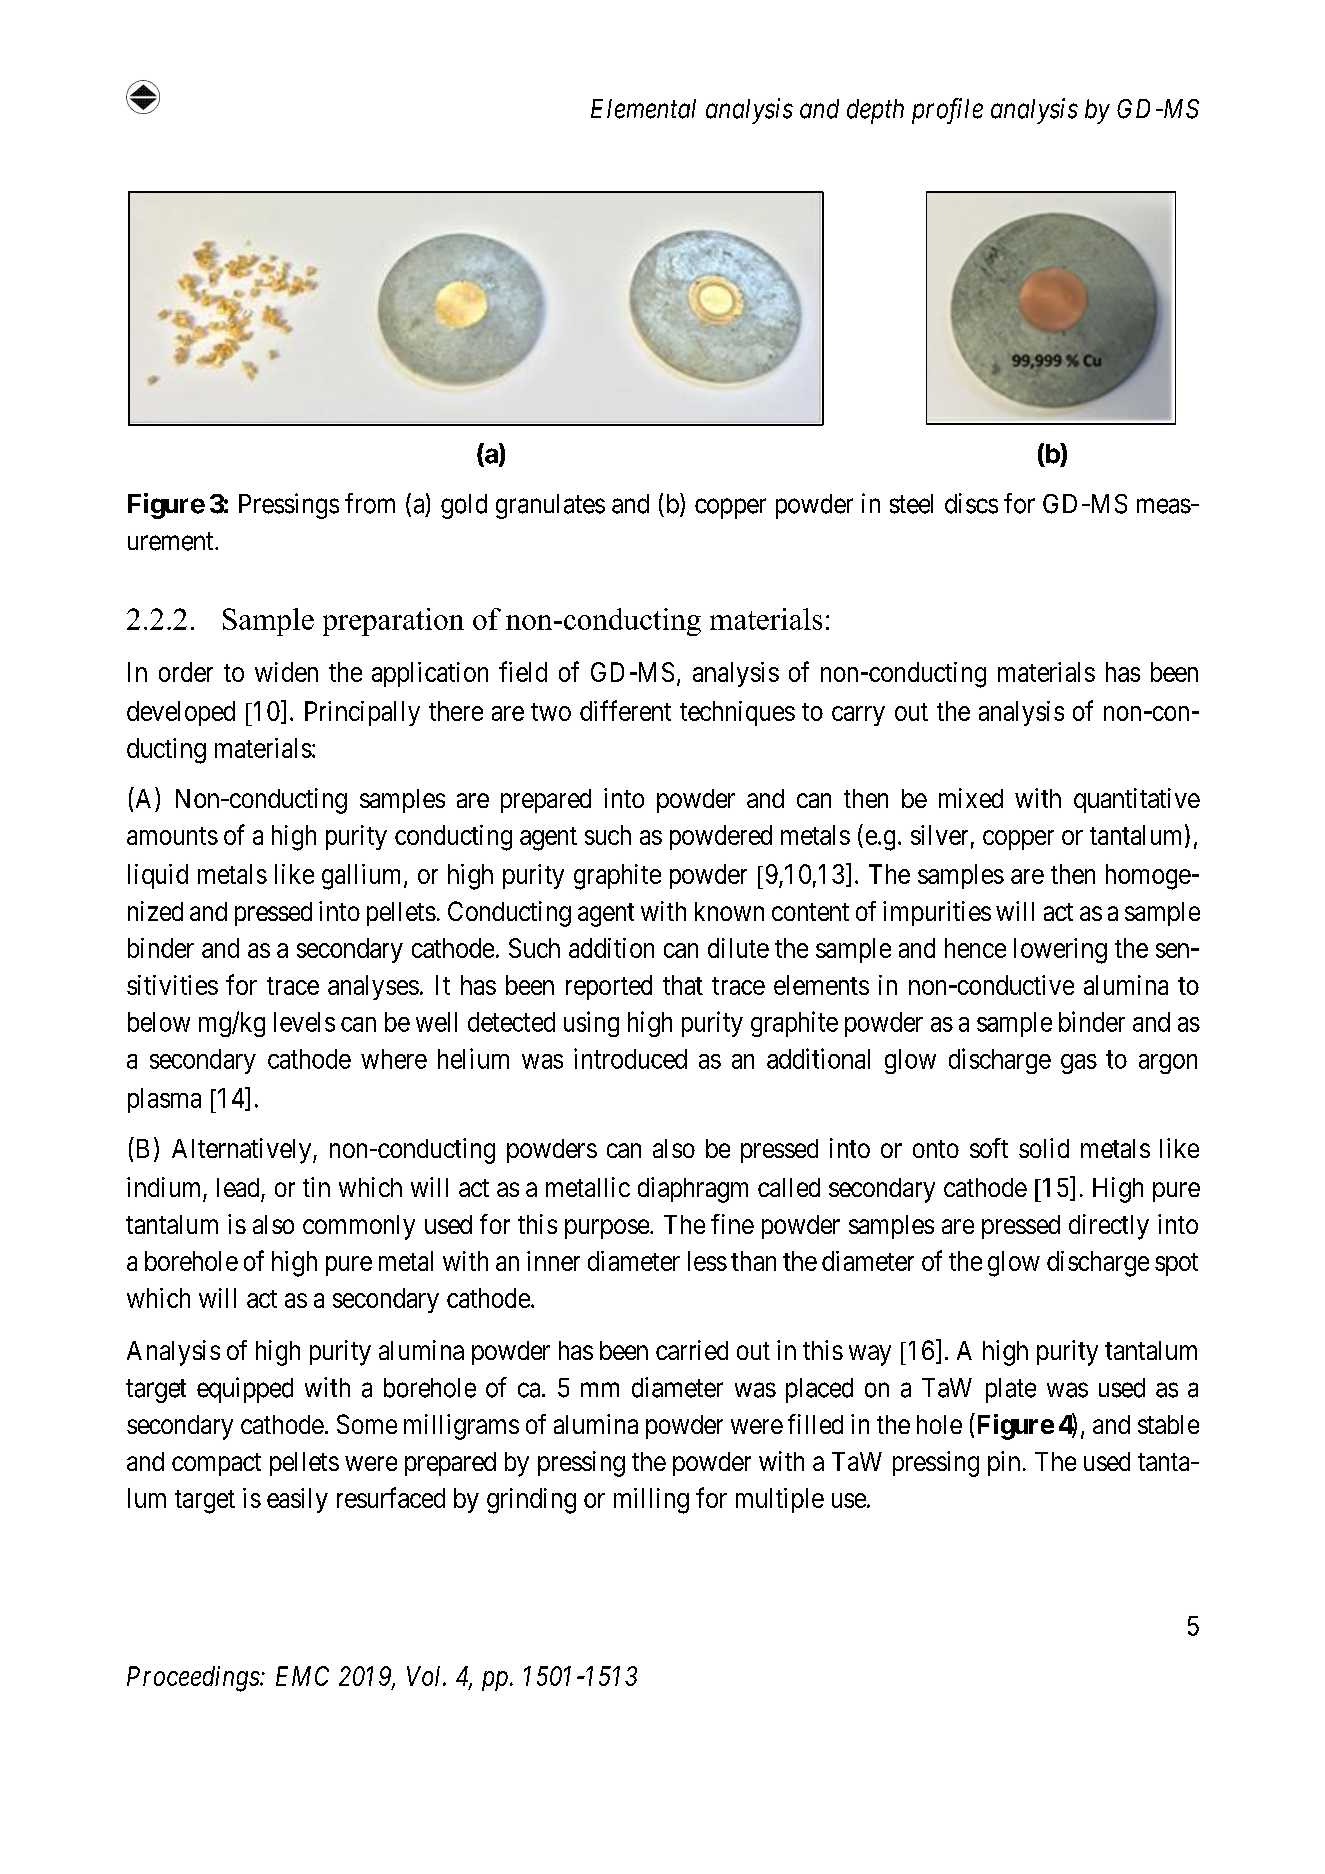  I want to click on gallium, so click(363, 877).
